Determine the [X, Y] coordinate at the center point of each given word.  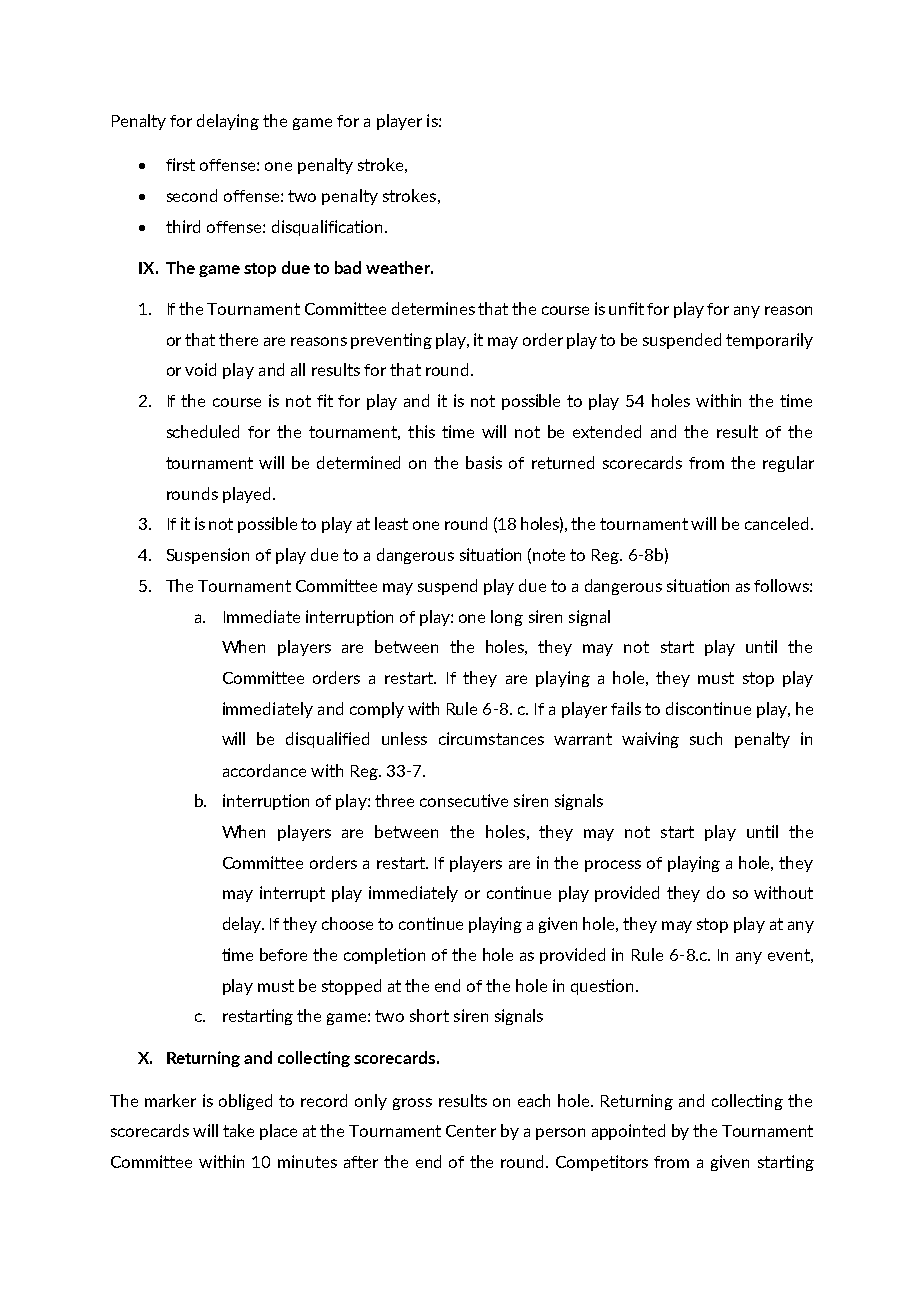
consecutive [464, 800]
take [238, 1130]
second [192, 195]
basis [484, 462]
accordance [264, 770]
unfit [626, 308]
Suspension [208, 556]
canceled [776, 523]
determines [433, 308]
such [706, 738]
